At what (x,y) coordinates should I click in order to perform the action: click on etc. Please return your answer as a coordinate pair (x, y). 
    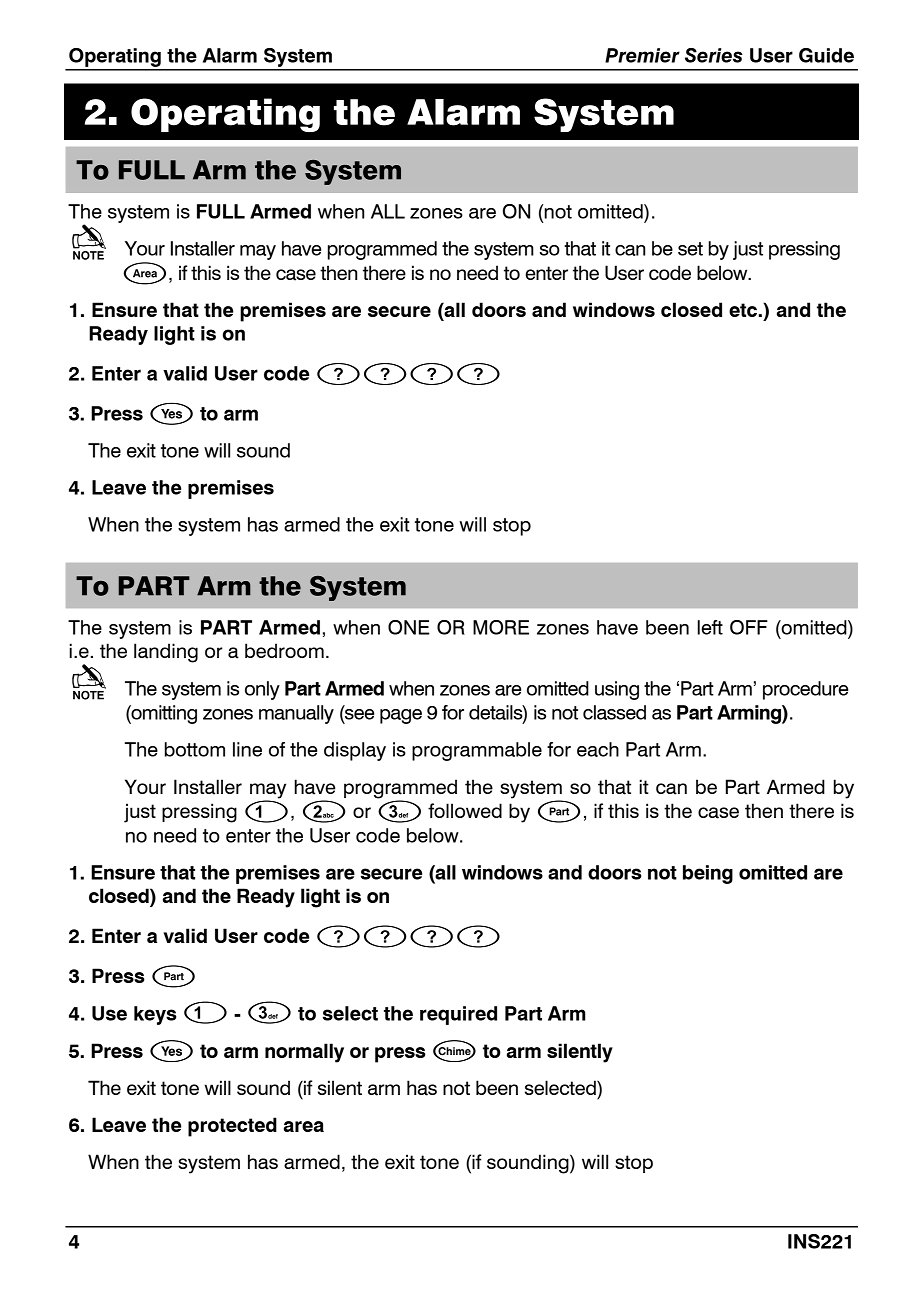
    Looking at the image, I should click on (743, 310).
